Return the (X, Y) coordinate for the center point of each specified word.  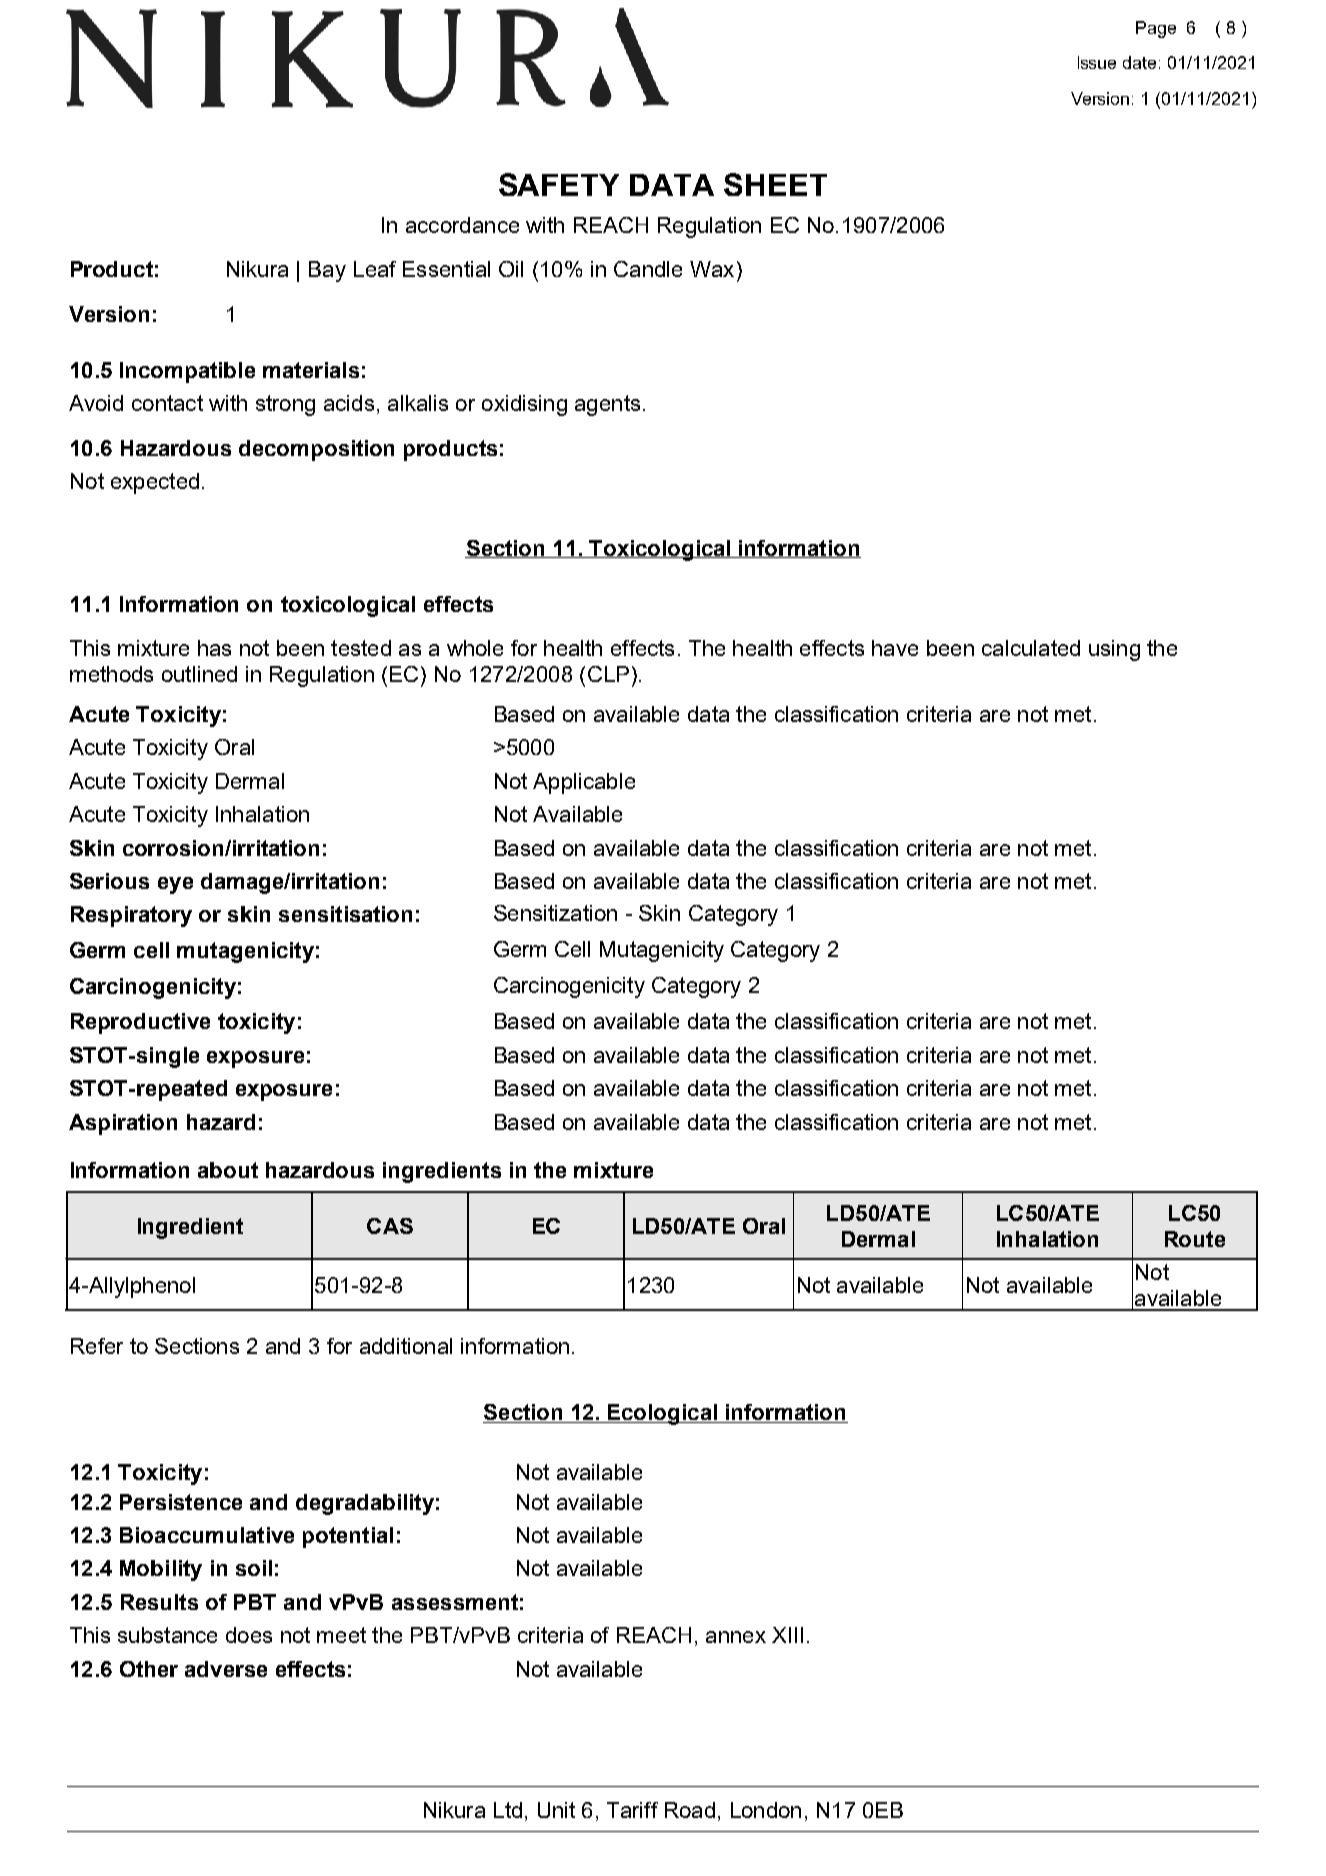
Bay (327, 271)
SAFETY (559, 184)
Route (1195, 1239)
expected (155, 483)
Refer (97, 1346)
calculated (1031, 648)
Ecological (662, 1414)
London (766, 1810)
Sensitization (555, 913)
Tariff (632, 1810)
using (1114, 650)
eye (175, 885)
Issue (1097, 62)
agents (607, 405)
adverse (226, 1669)
